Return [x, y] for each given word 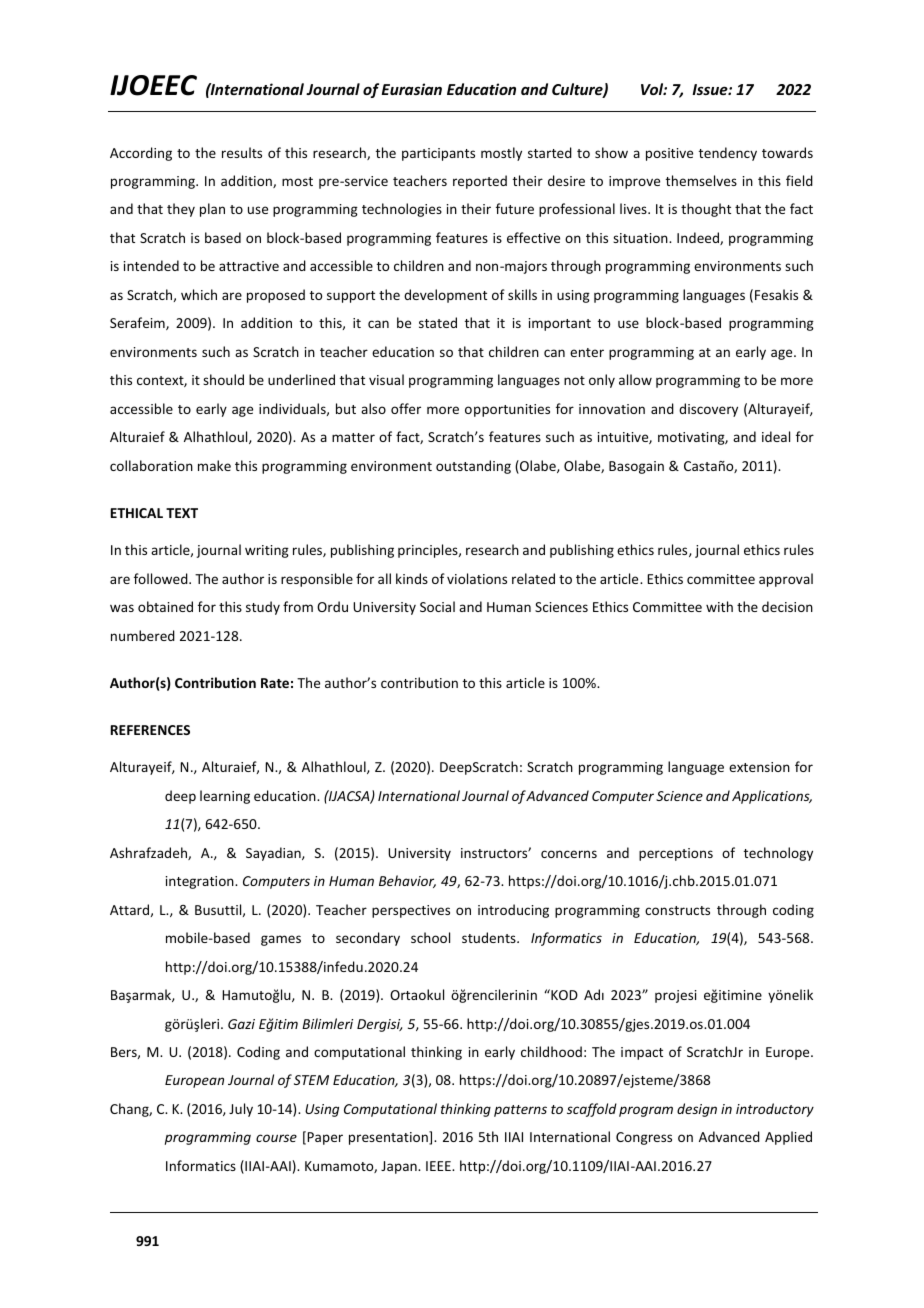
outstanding [473, 467]
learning [225, 797]
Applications [772, 797]
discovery [708, 410]
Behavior [407, 881]
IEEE [439, 1166]
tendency [728, 154]
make [214, 465]
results [242, 152]
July [241, 1110]
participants [438, 154]
